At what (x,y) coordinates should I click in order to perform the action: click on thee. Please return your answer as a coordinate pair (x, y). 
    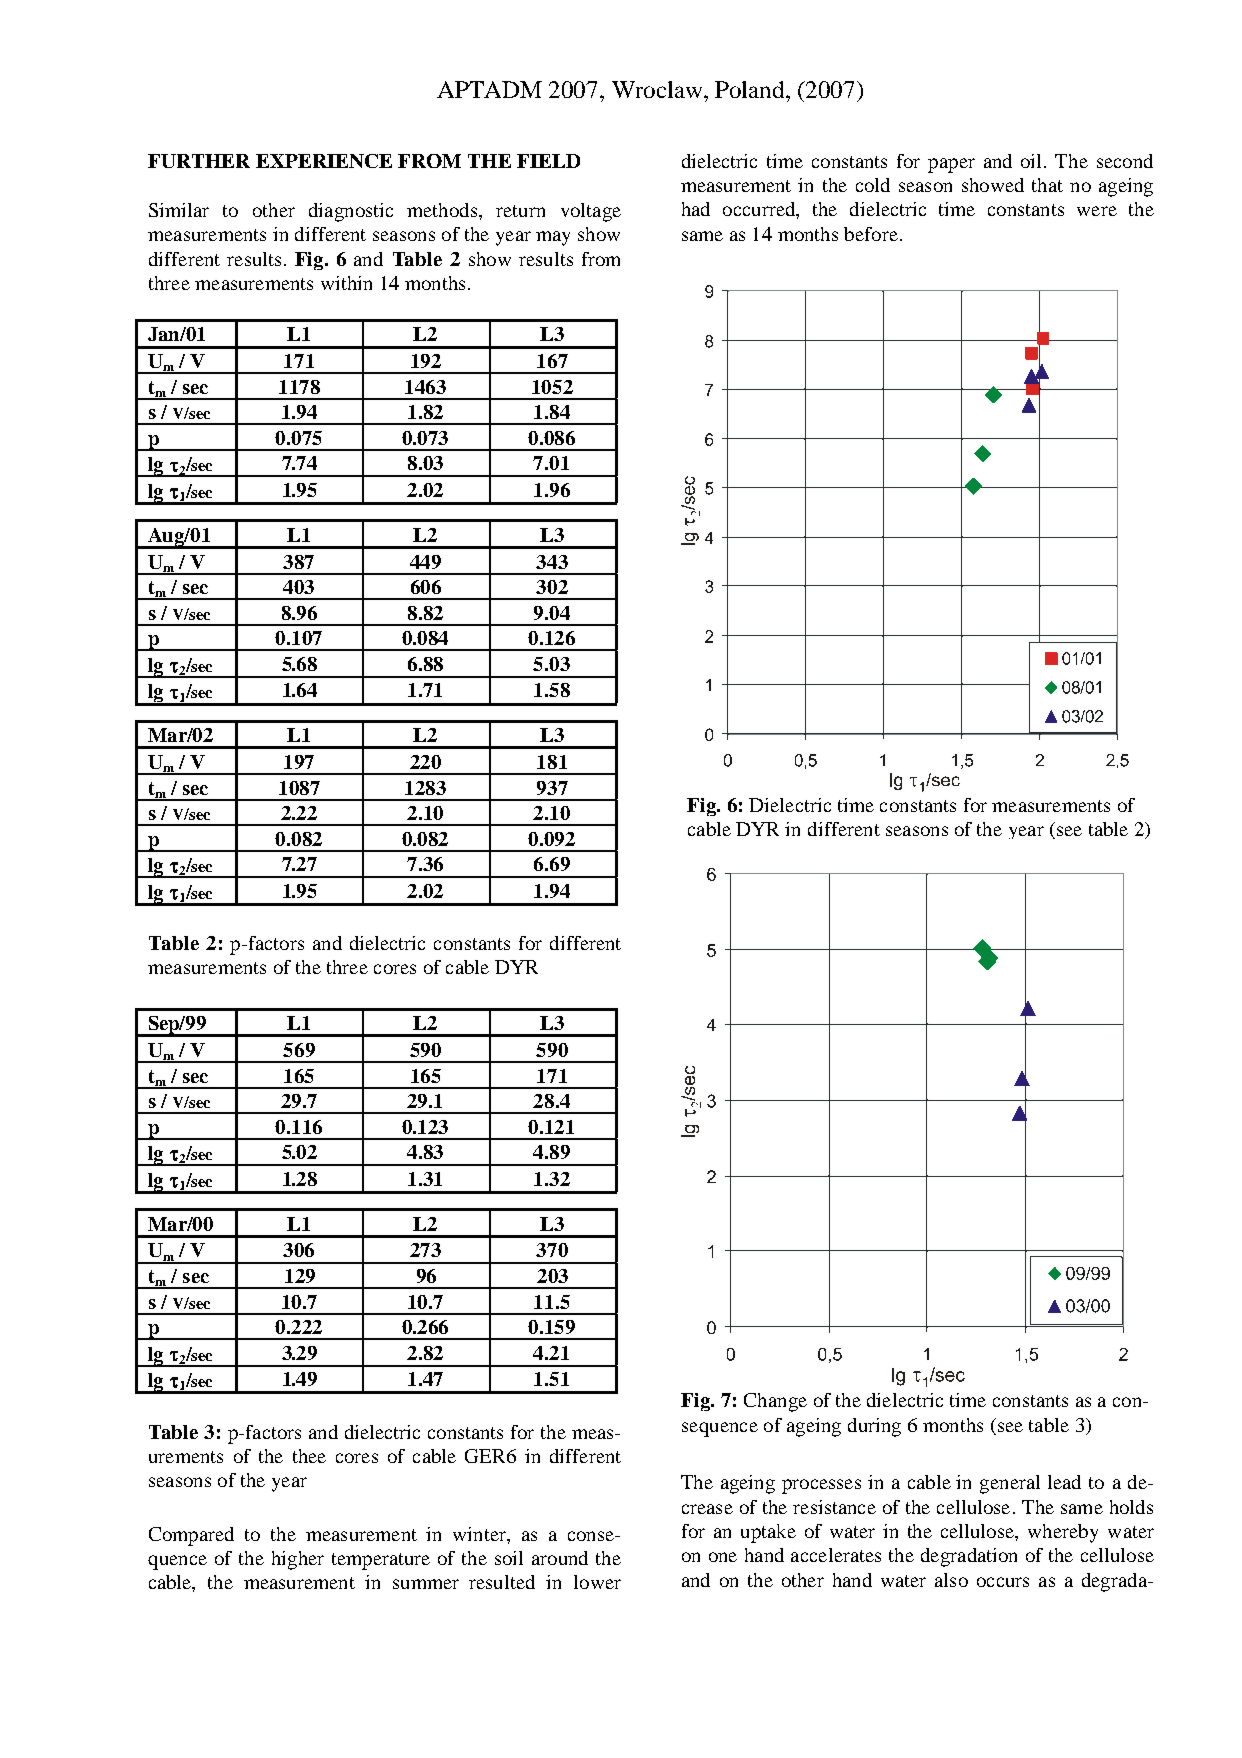
    Looking at the image, I should click on (309, 1456).
